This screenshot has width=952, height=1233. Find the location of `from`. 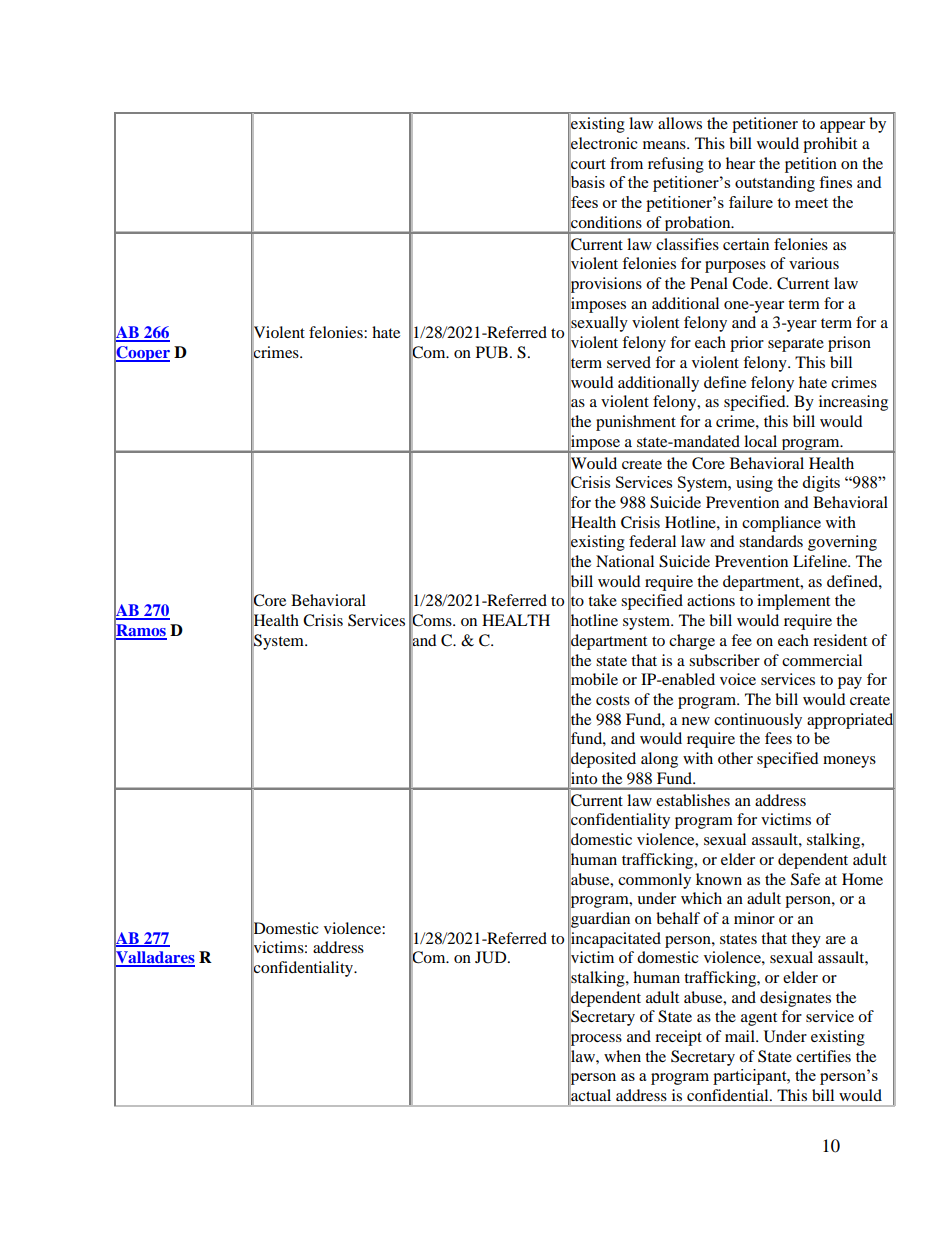

from is located at coordinates (626, 163).
